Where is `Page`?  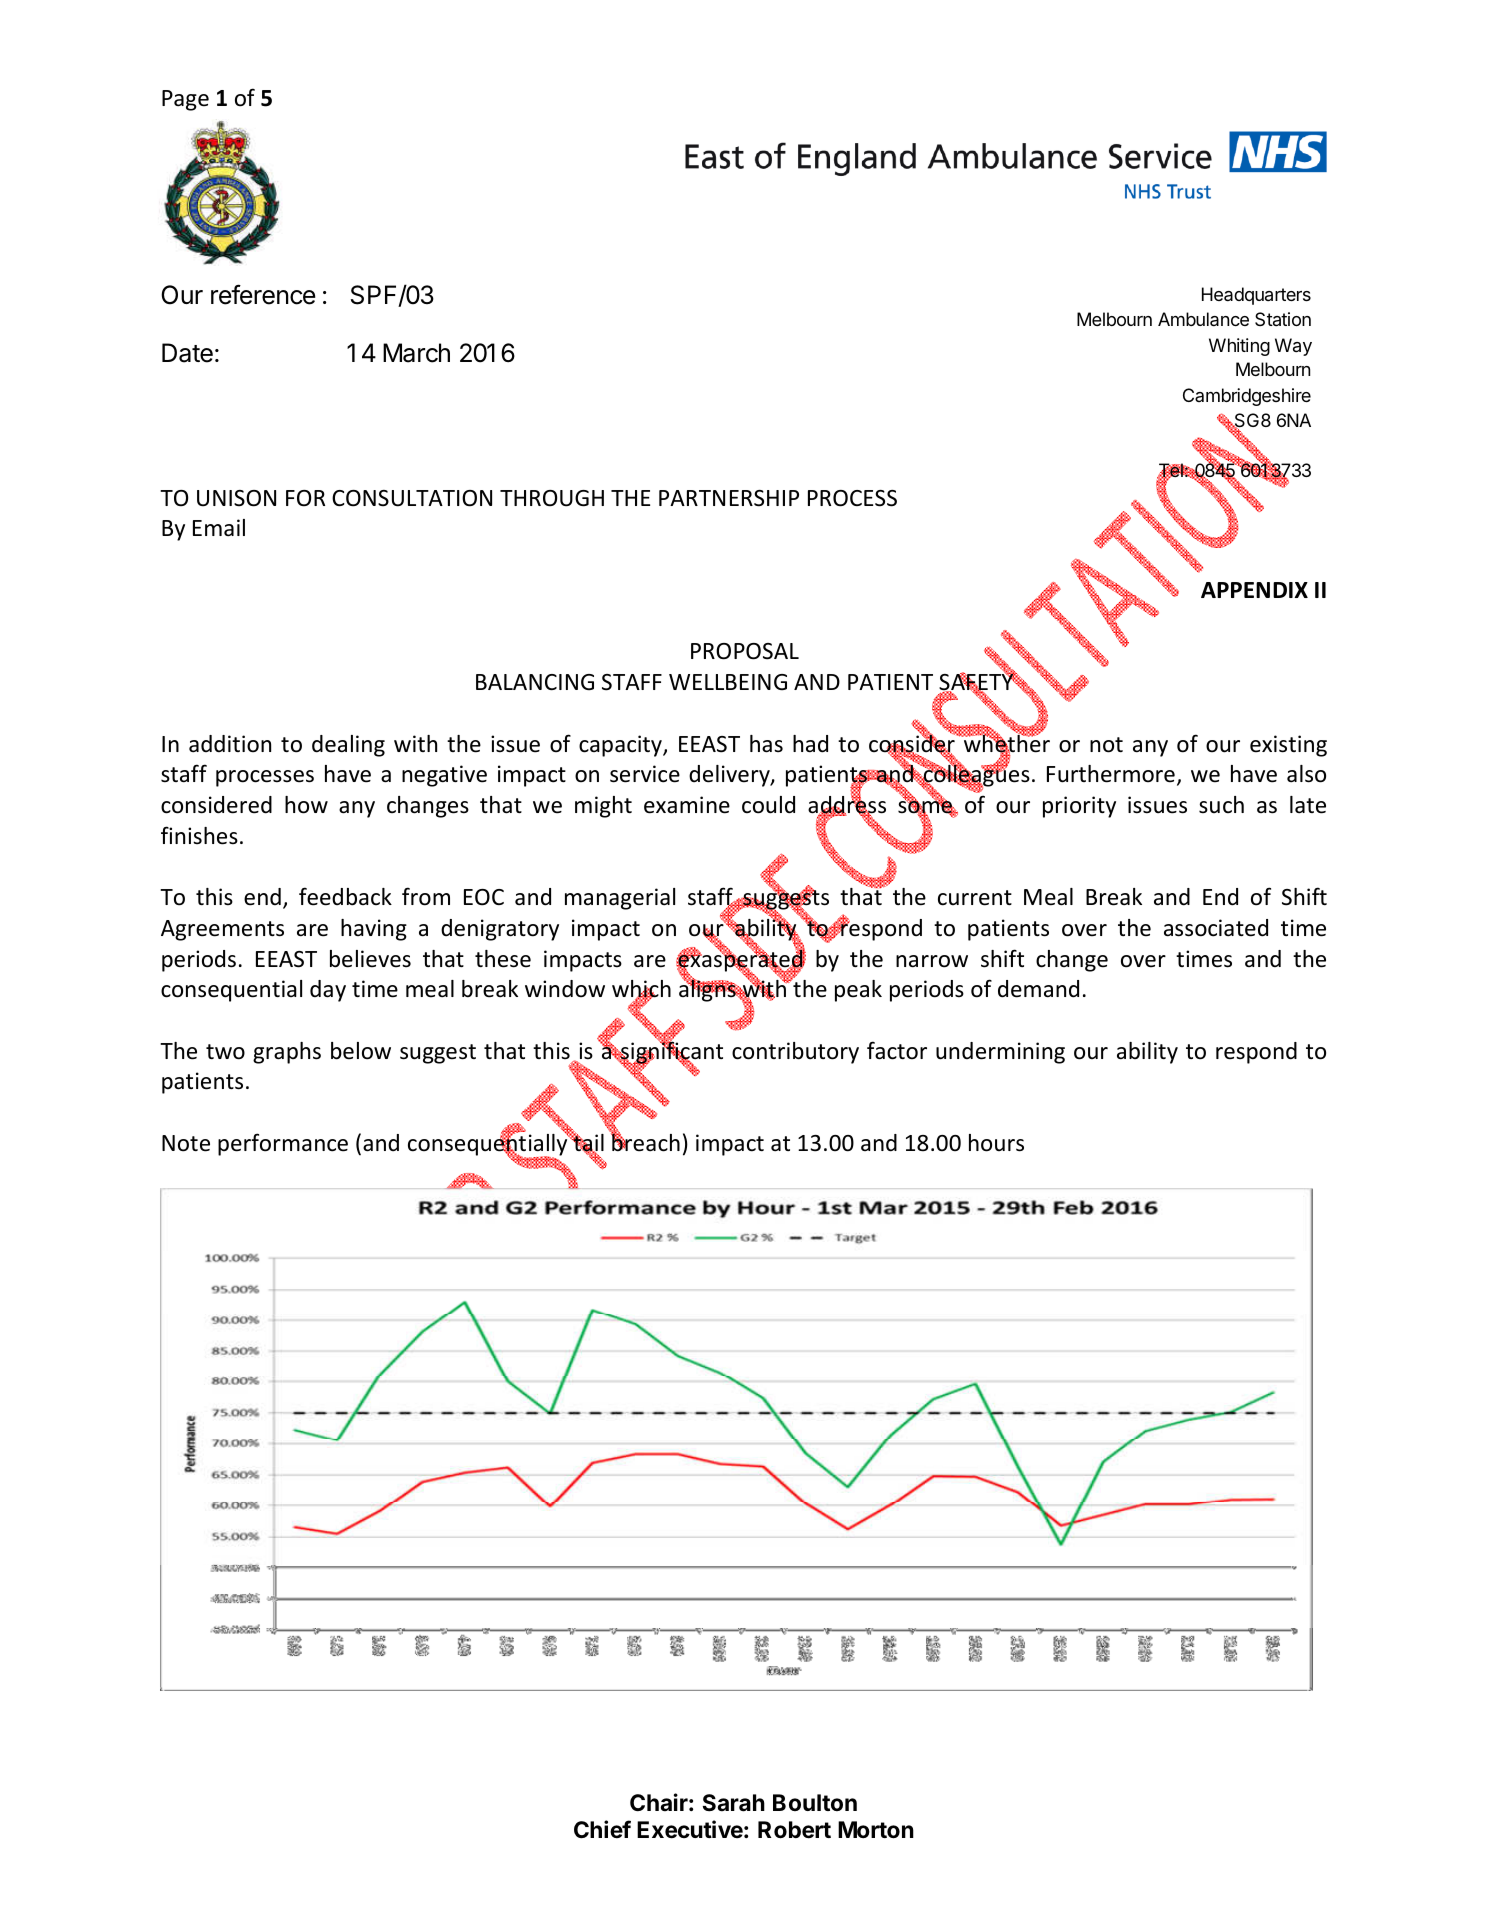 Page is located at coordinates (185, 100).
